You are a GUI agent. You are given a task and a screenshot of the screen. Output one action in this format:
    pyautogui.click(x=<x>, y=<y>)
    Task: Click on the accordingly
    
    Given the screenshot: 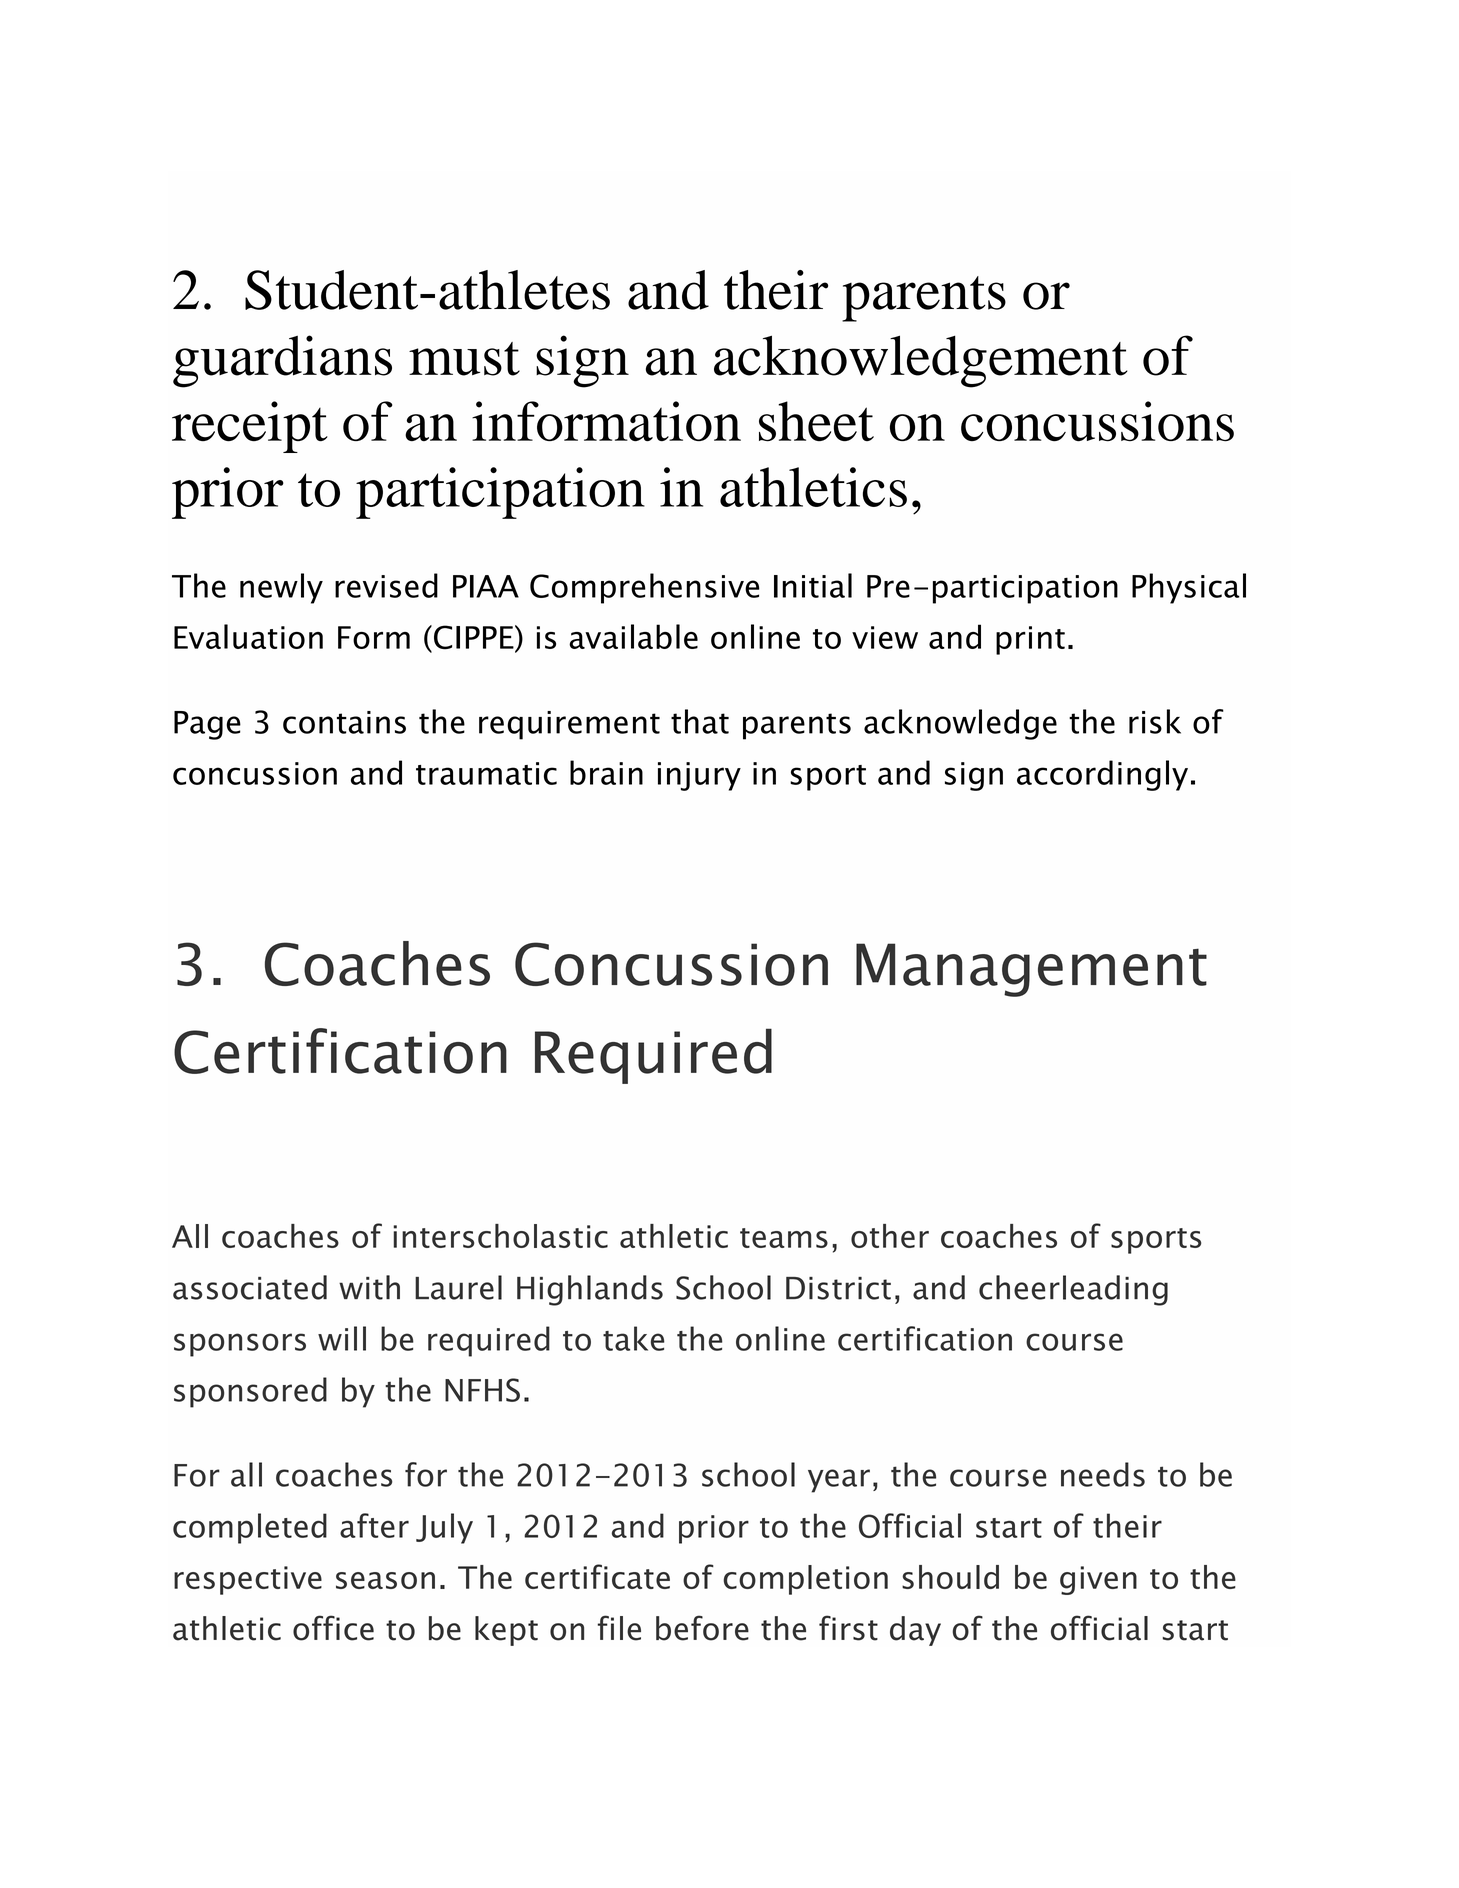 What is the action you would take?
    pyautogui.click(x=1102, y=775)
